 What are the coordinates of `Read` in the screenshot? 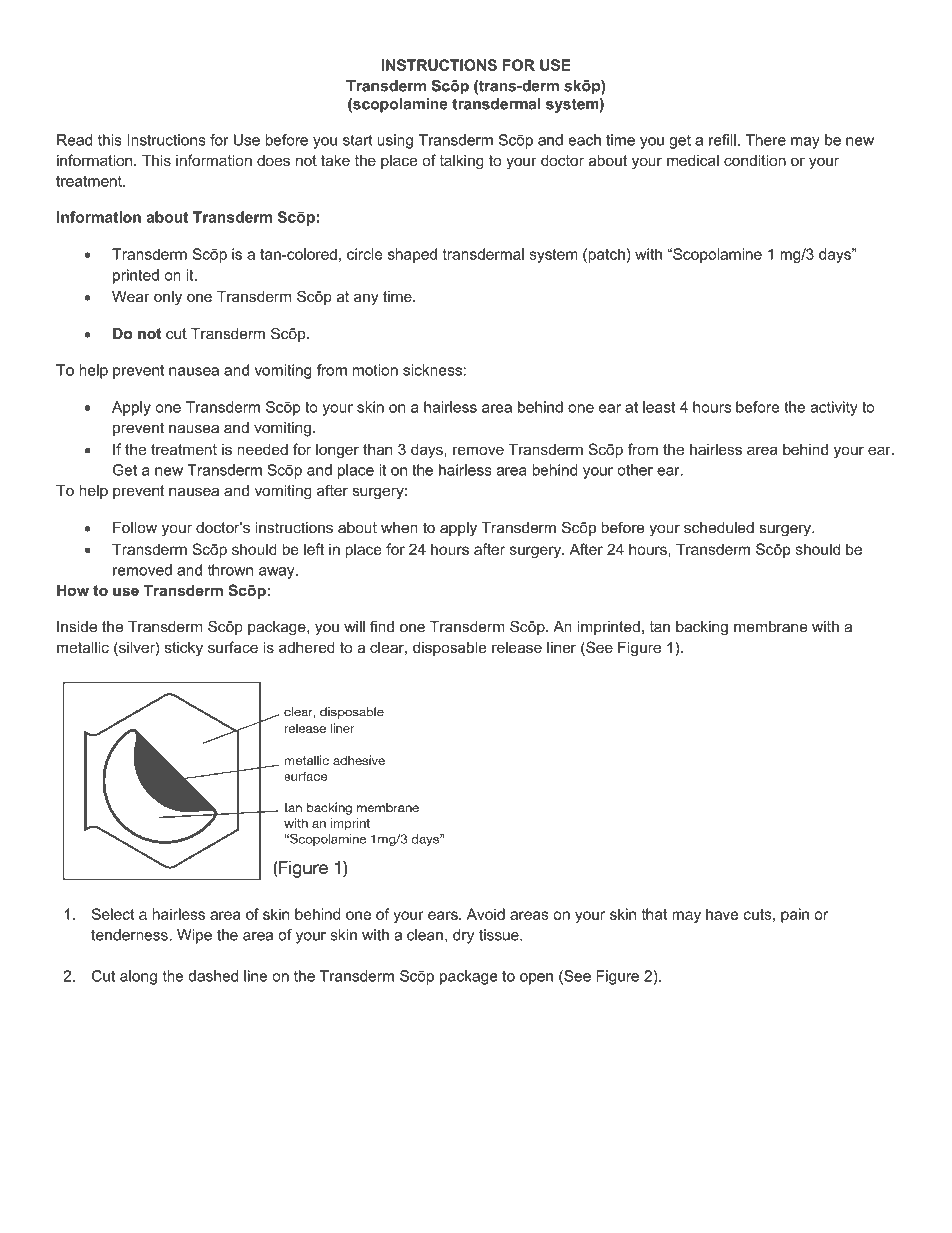 It's located at (74, 140).
